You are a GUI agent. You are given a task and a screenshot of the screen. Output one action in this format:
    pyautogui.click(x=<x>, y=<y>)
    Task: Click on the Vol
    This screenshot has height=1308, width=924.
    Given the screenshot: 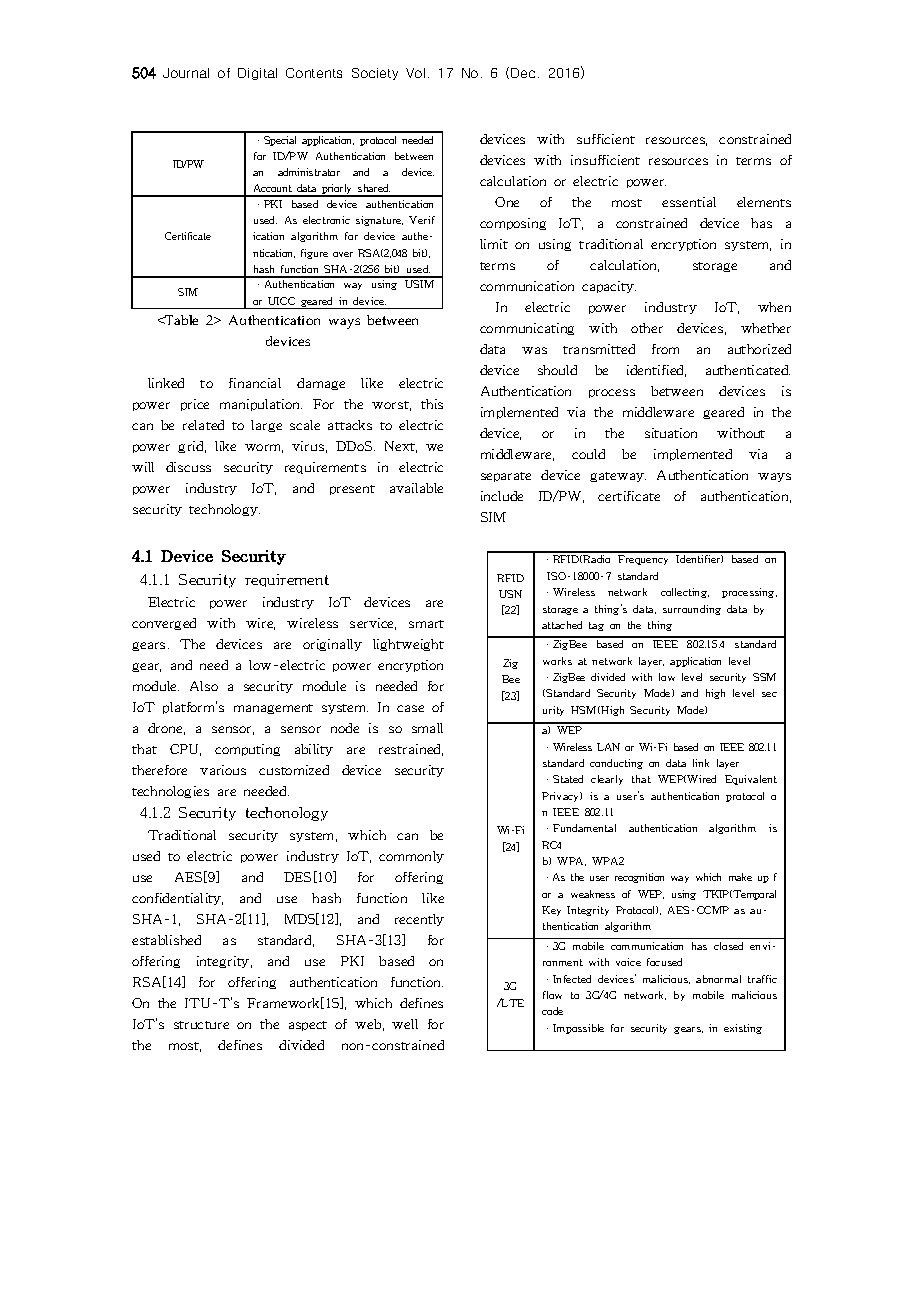 What is the action you would take?
    pyautogui.click(x=415, y=73)
